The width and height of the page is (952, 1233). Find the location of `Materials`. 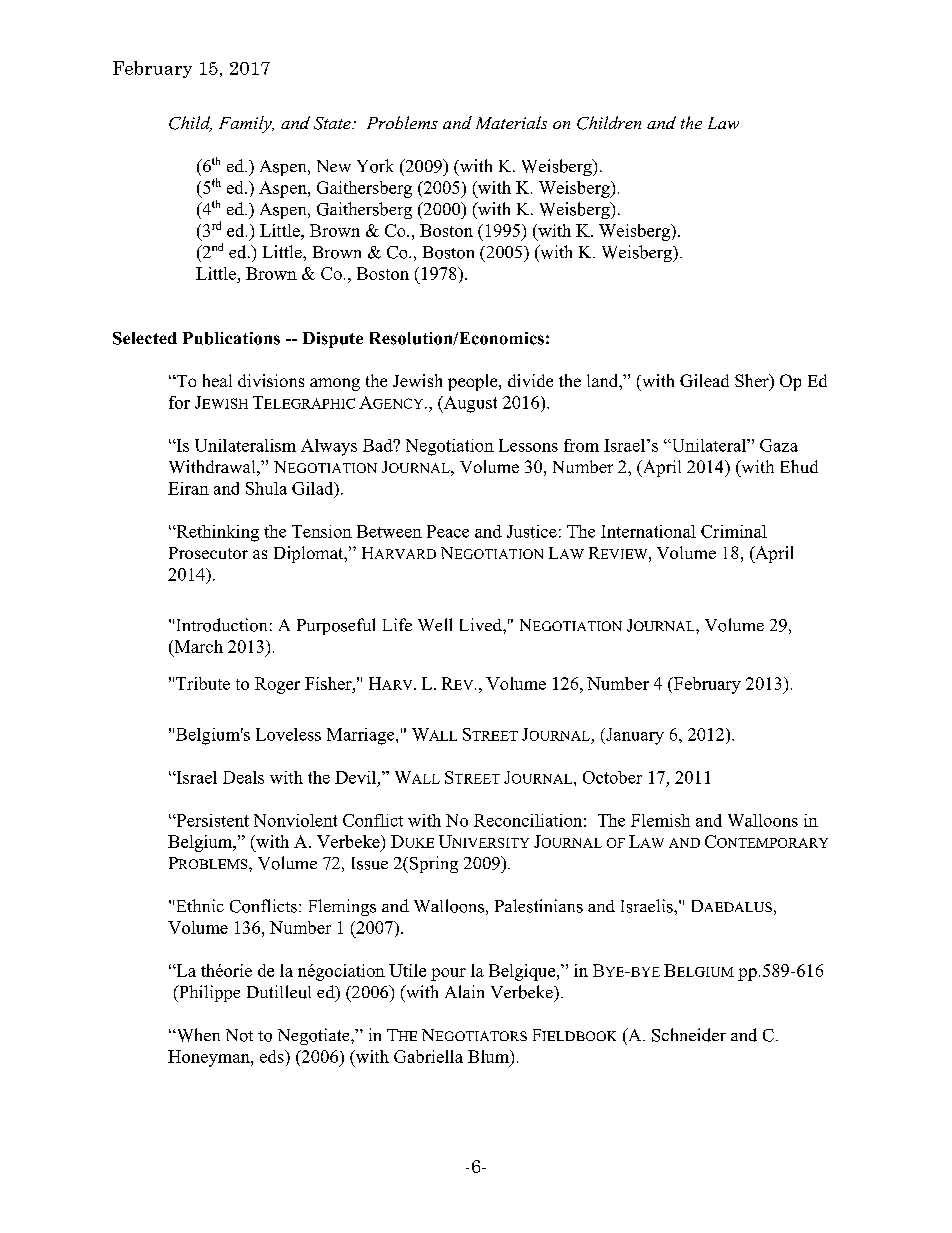

Materials is located at coordinates (511, 122).
